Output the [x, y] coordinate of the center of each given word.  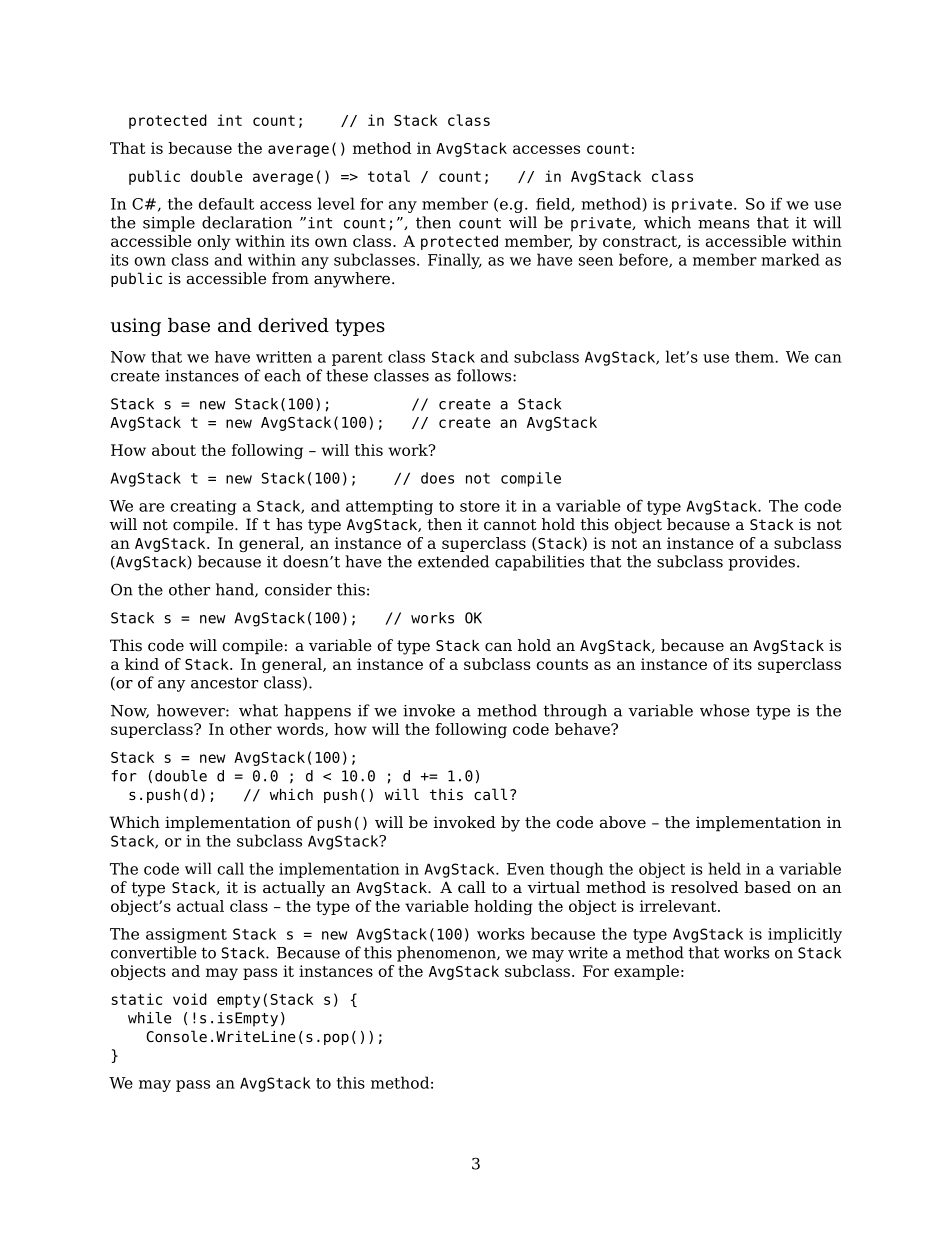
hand [236, 590]
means [724, 224]
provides [761, 563]
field [554, 205]
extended [453, 561]
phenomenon [447, 954]
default [226, 204]
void [190, 999]
